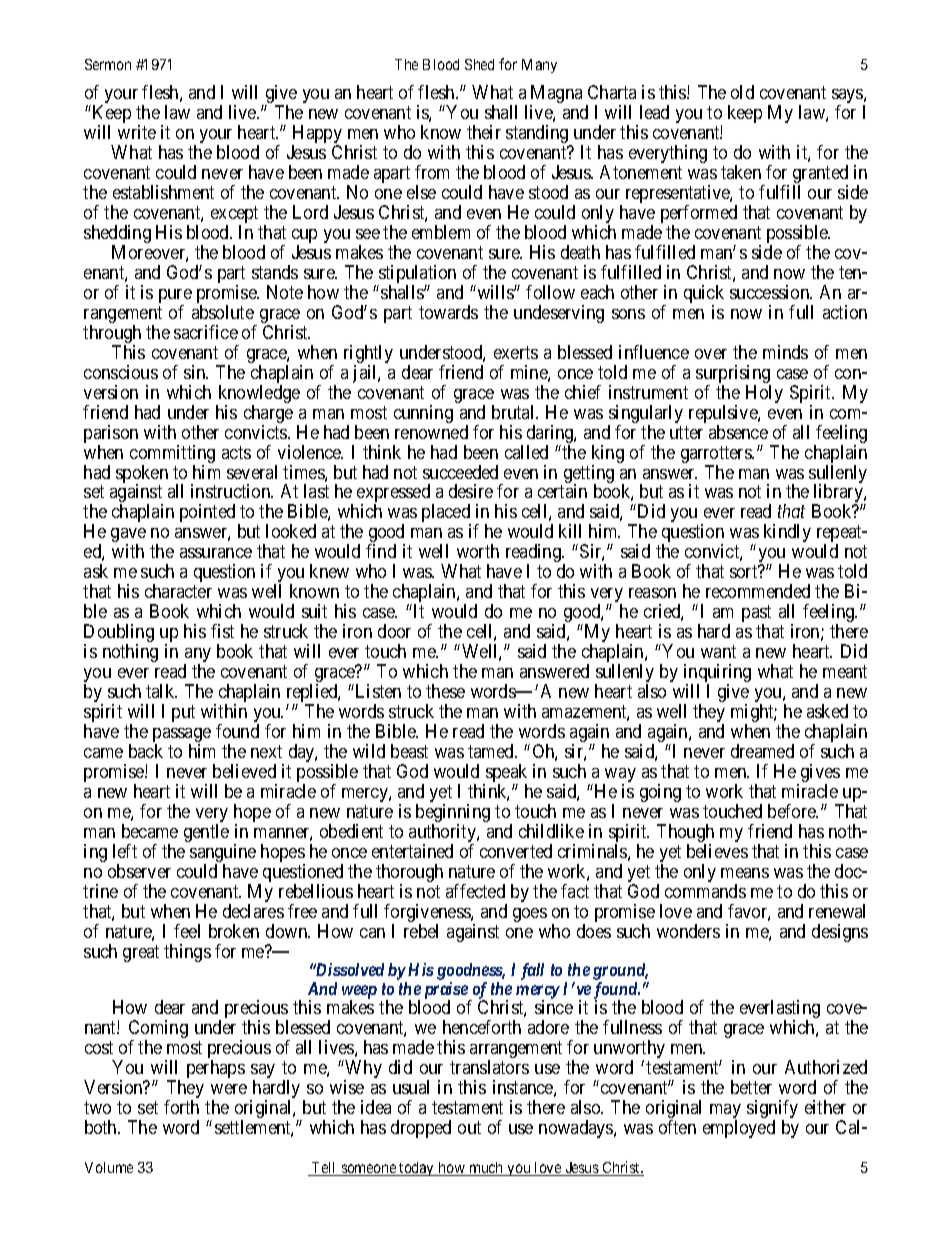 The height and width of the document is (1233, 952). I want to click on character, so click(178, 591).
